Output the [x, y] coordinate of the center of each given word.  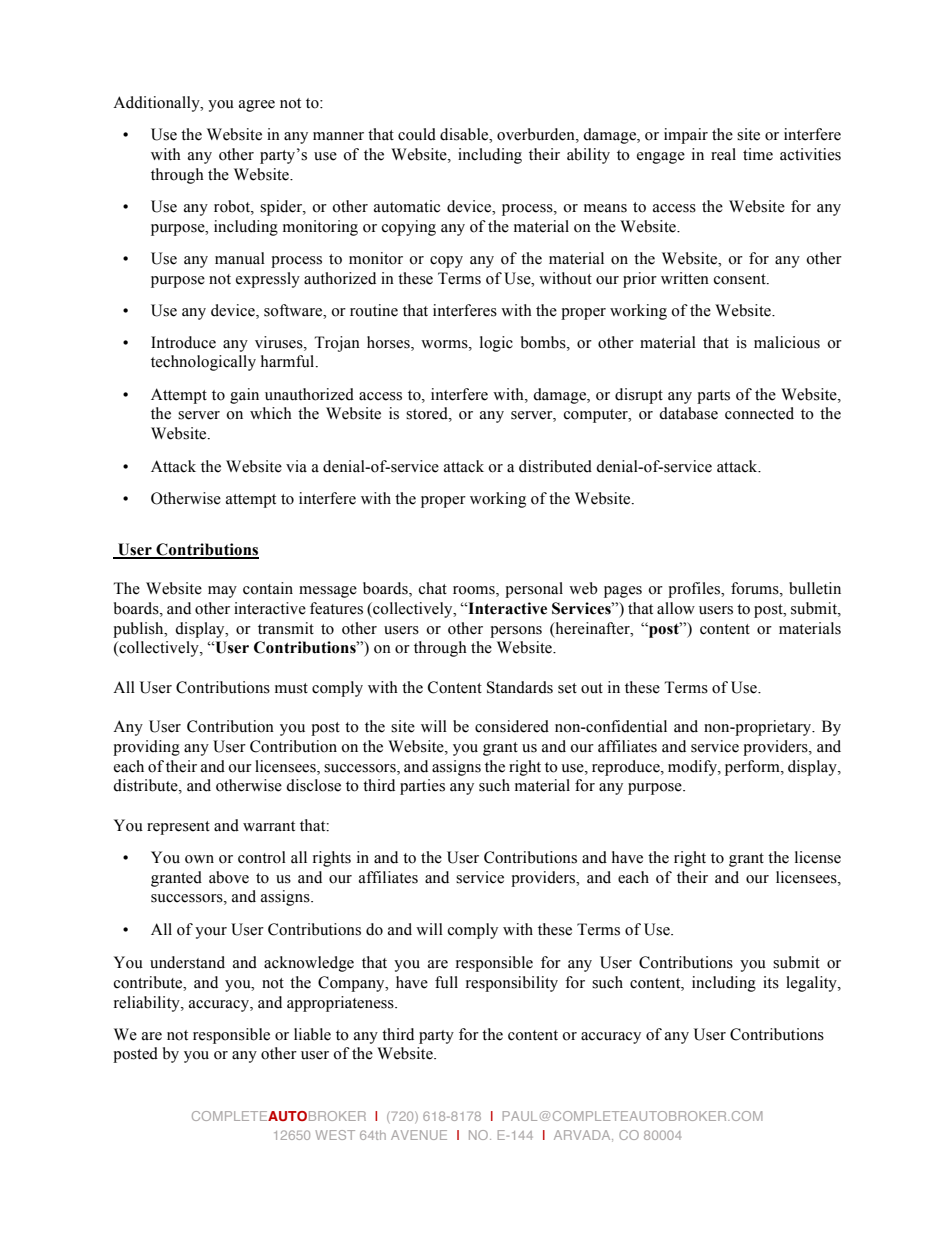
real [723, 154]
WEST [335, 1135]
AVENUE [419, 1135]
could [417, 134]
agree [257, 106]
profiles [695, 590]
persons [516, 632]
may [222, 592]
